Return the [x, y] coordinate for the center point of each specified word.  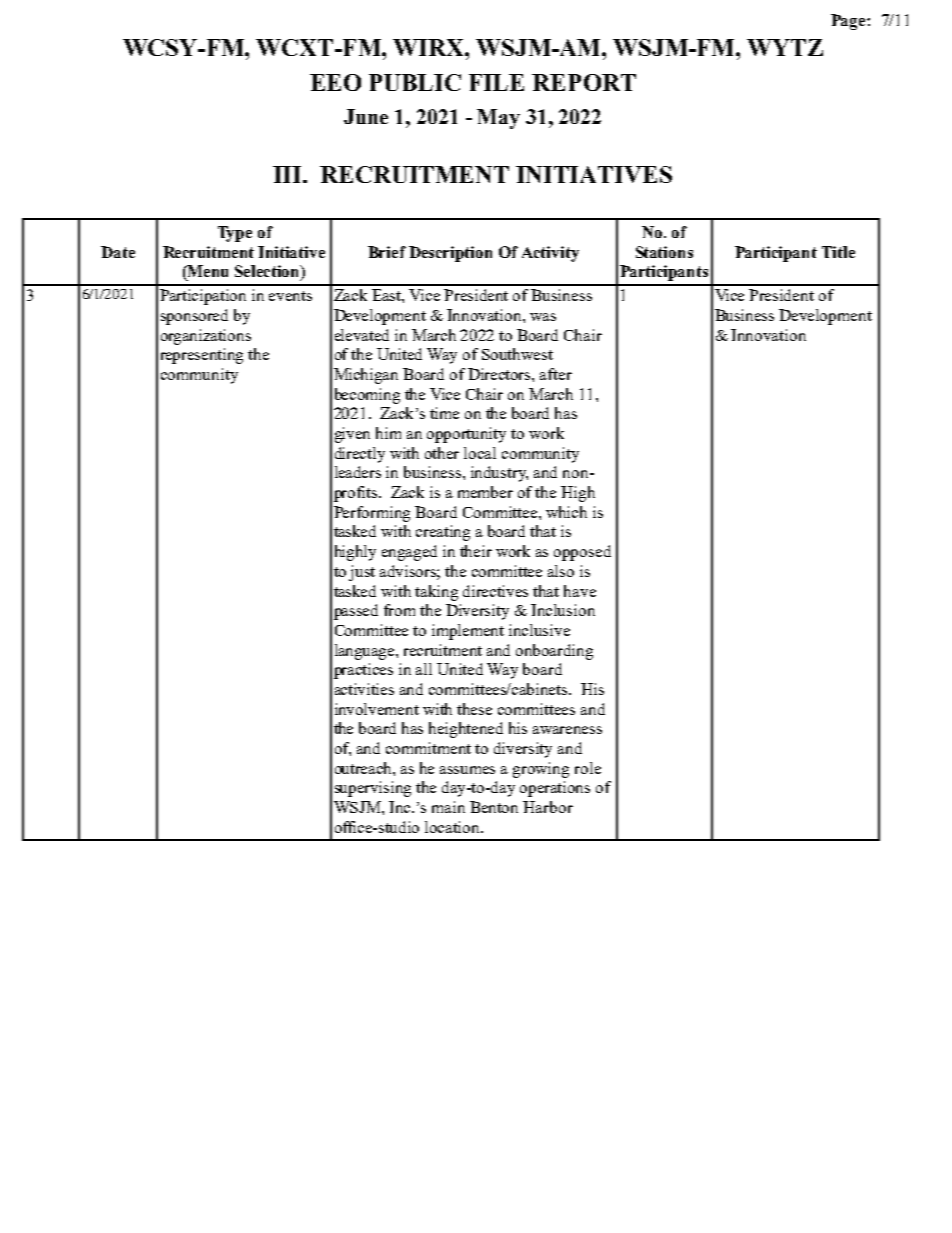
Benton [494, 807]
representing [202, 356]
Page [849, 22]
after [556, 374]
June [366, 116]
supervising [373, 789]
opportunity [466, 435]
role [588, 768]
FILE [496, 82]
